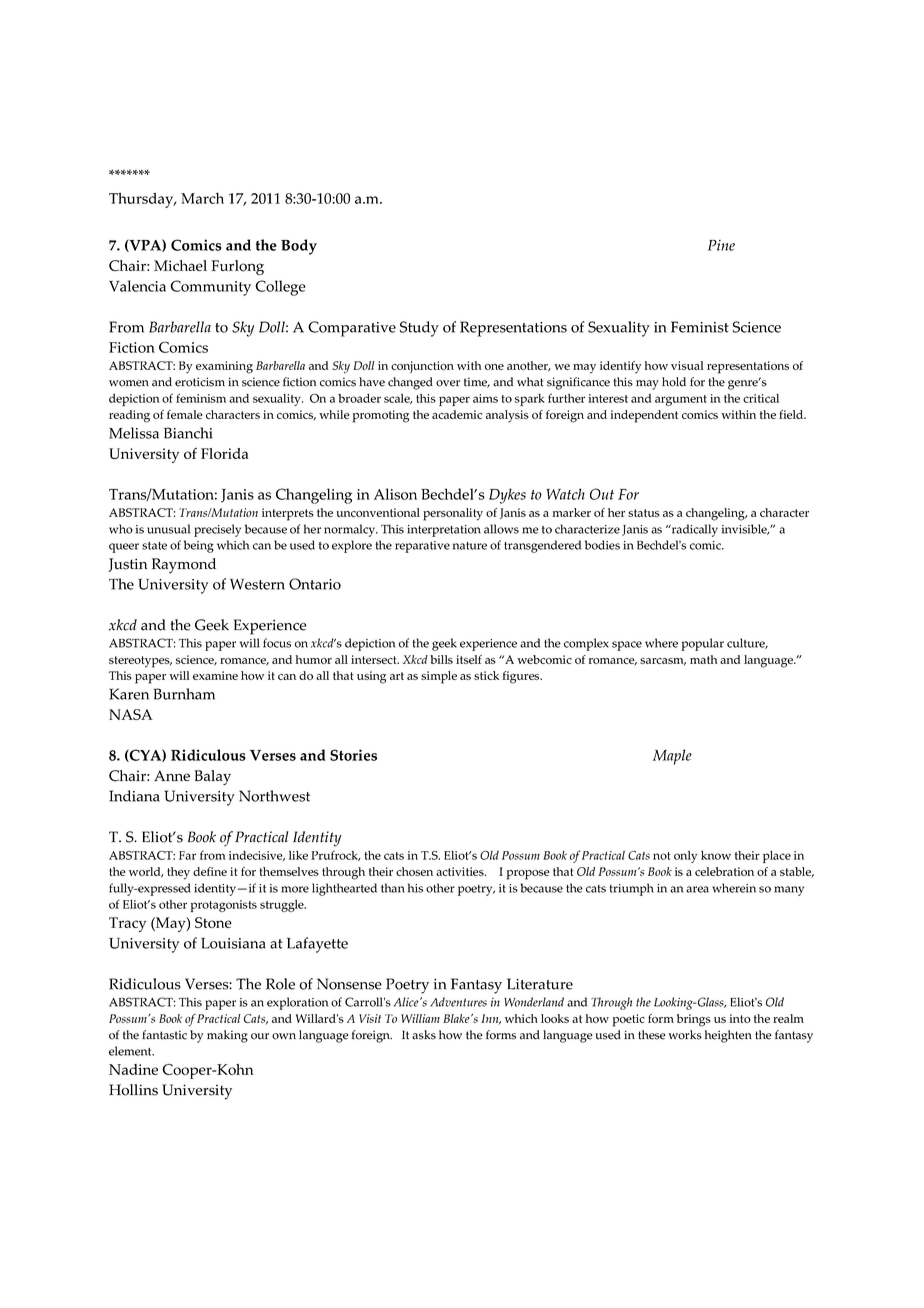 This screenshot has width=924, height=1308. Describe the element at coordinates (672, 757) in the screenshot. I see `Maple` at that location.
